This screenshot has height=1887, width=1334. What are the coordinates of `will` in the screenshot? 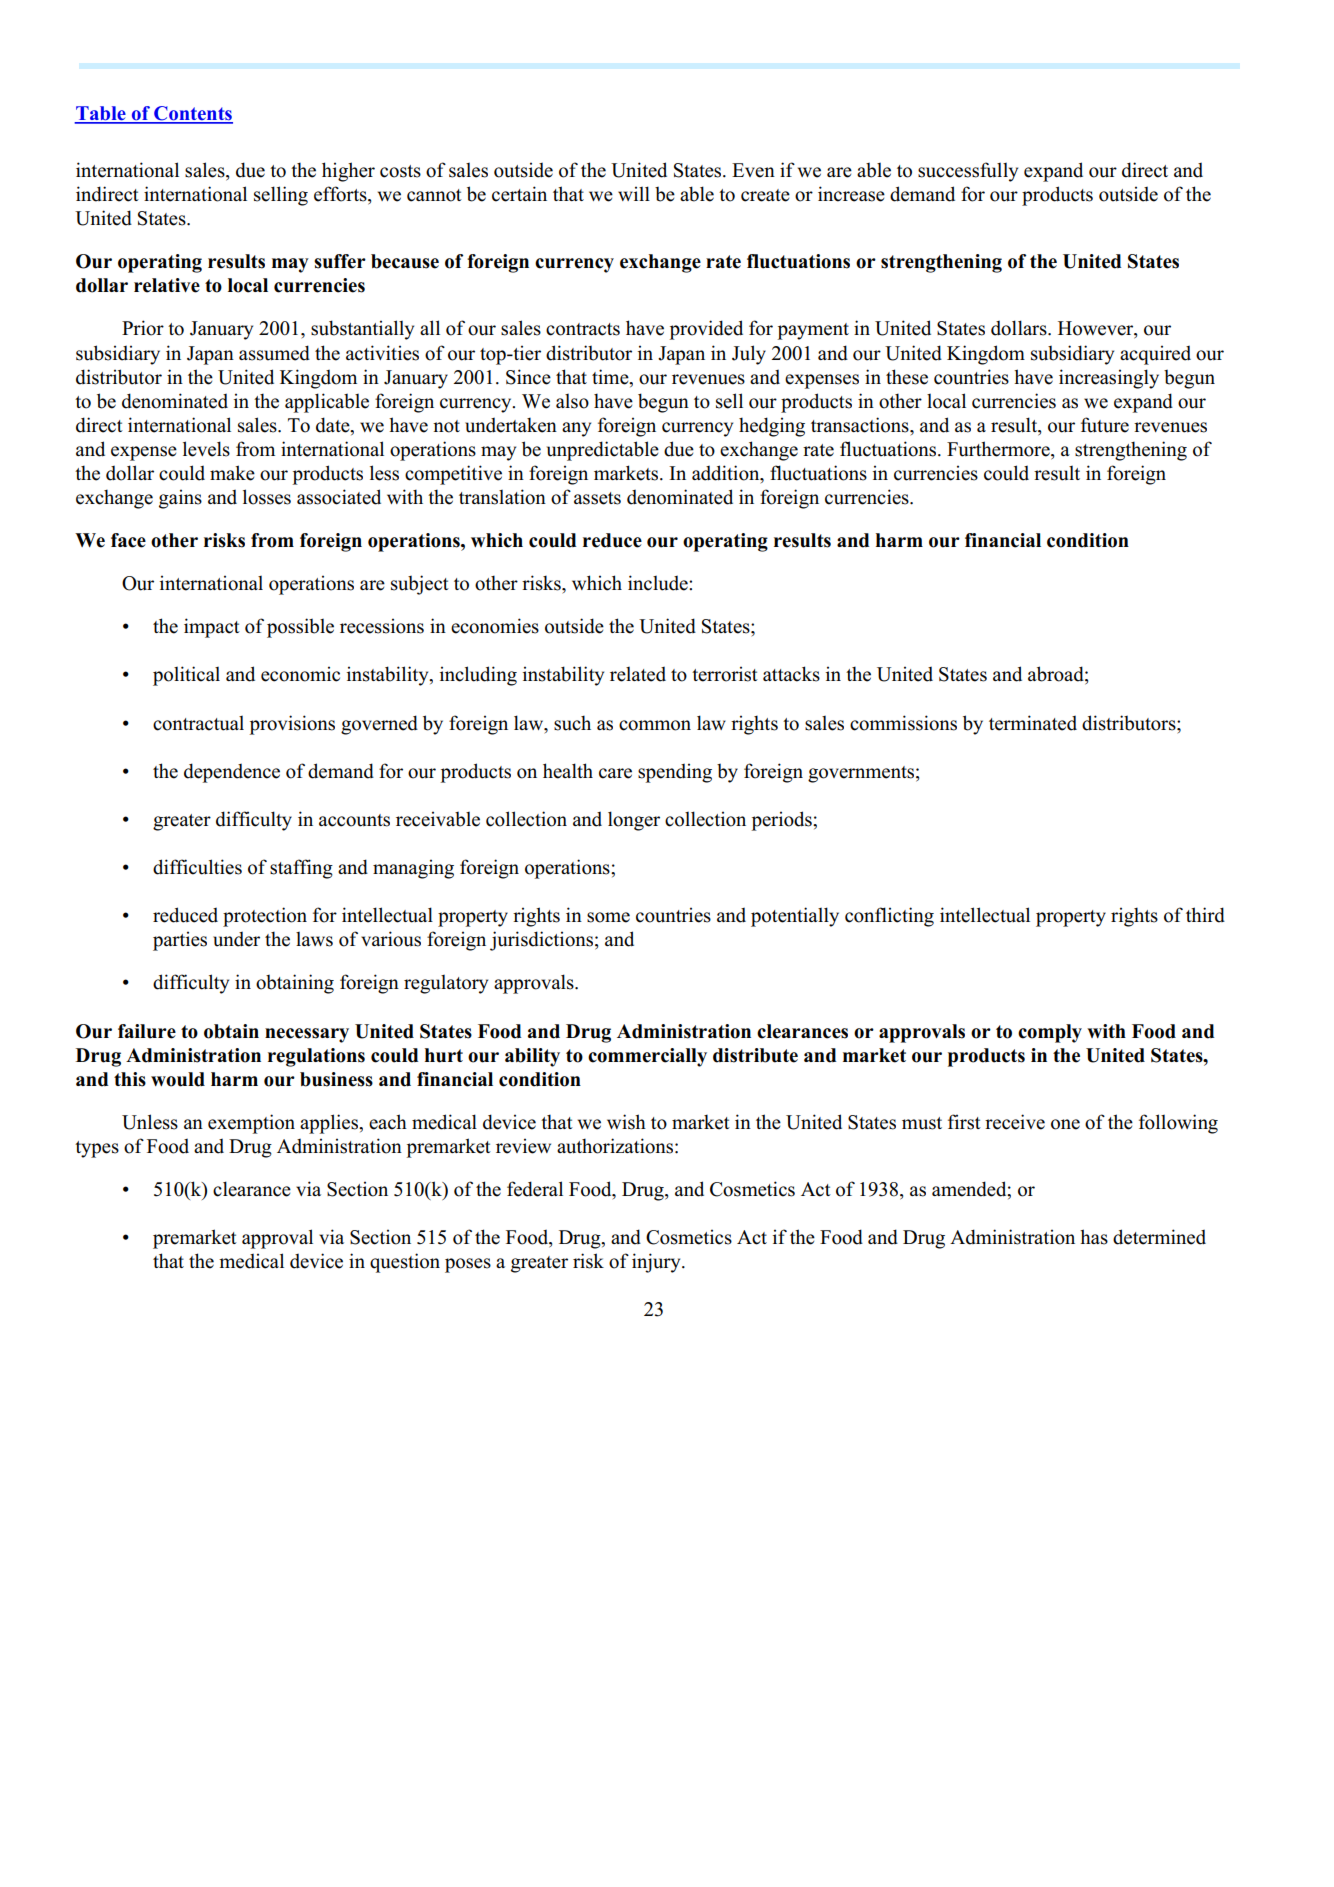 It's located at (634, 193).
